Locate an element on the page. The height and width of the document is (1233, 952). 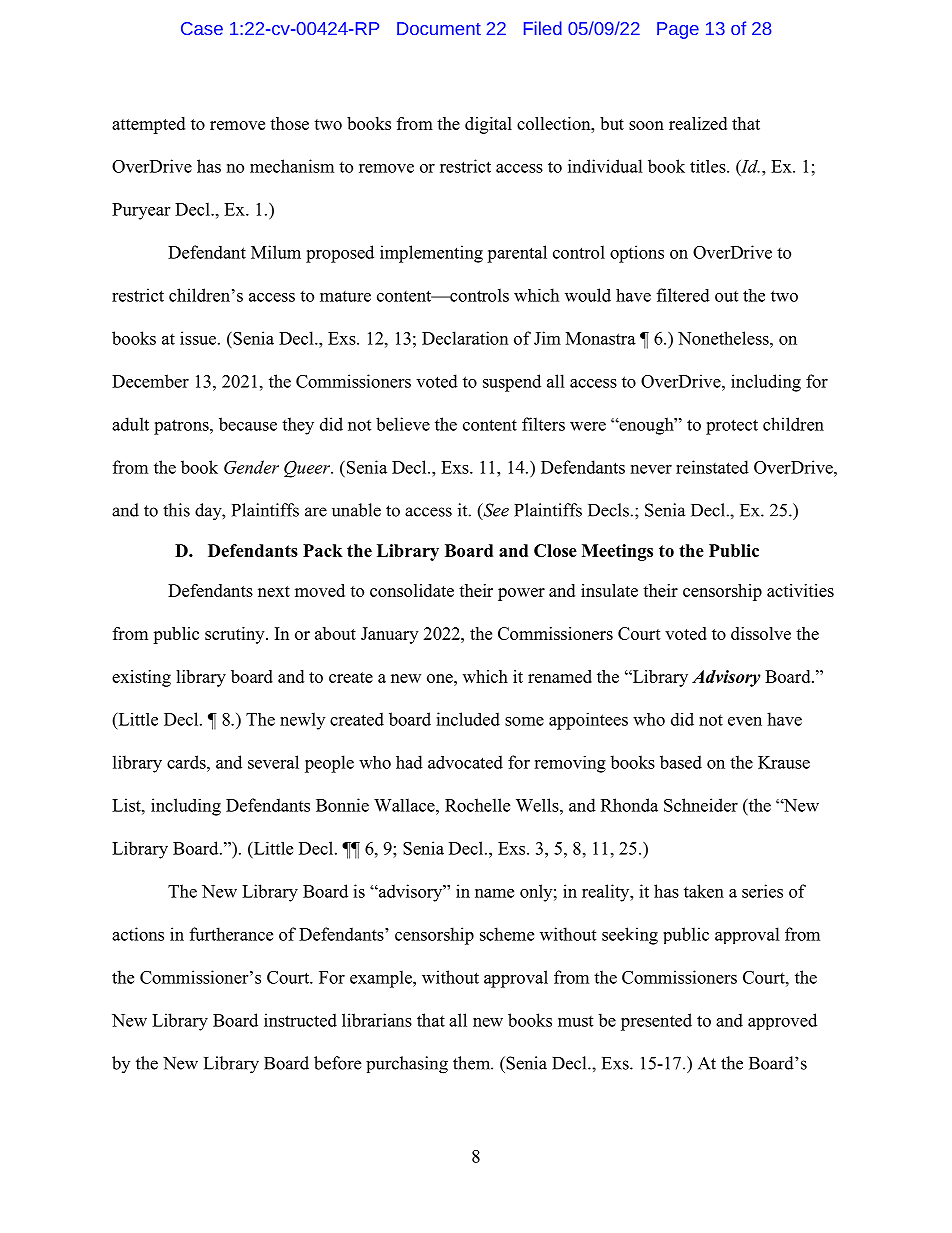
implementing is located at coordinates (431, 254).
